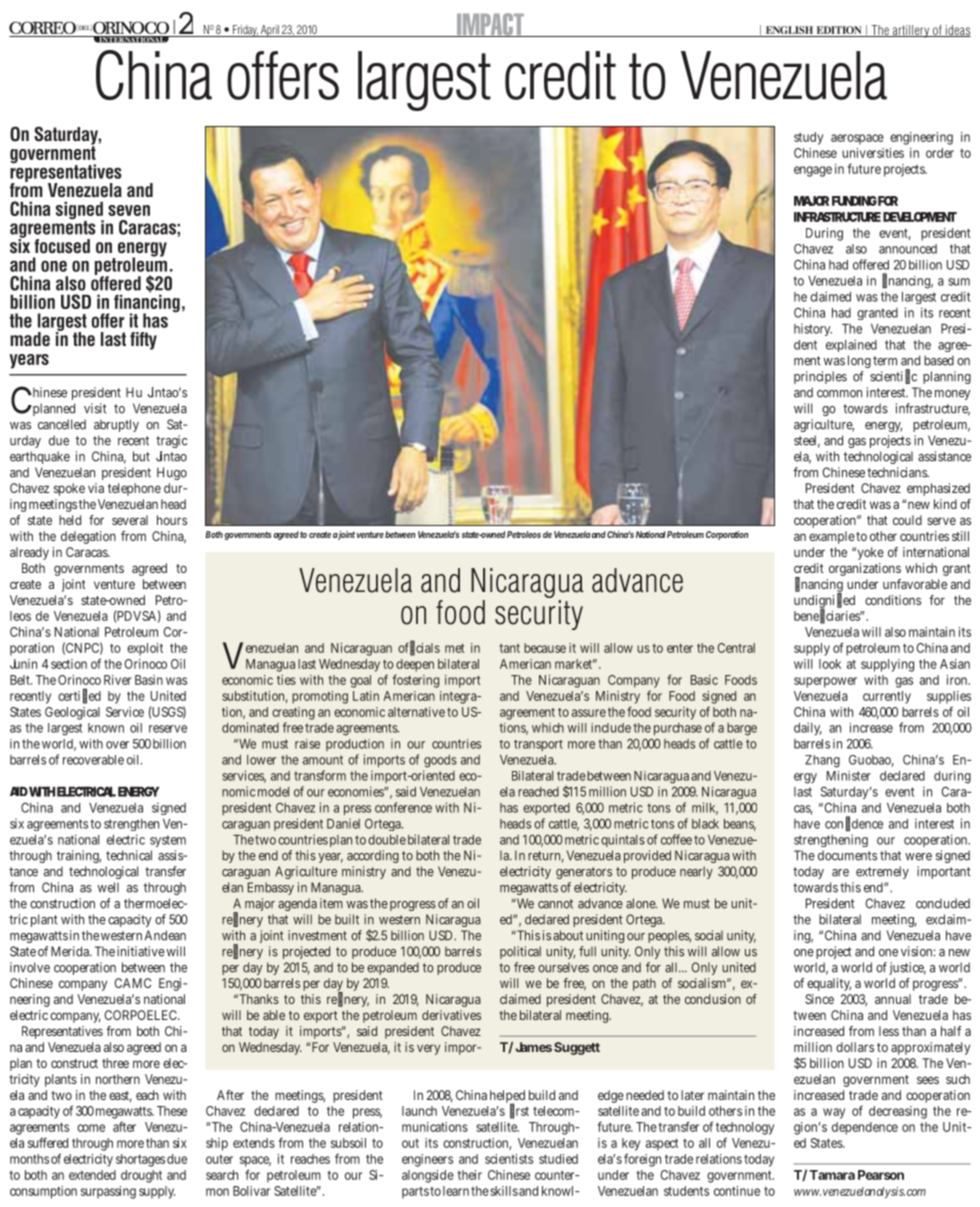 The height and width of the screenshot is (1207, 980). Describe the element at coordinates (419, 647) in the screenshot. I see `officials` at that location.
